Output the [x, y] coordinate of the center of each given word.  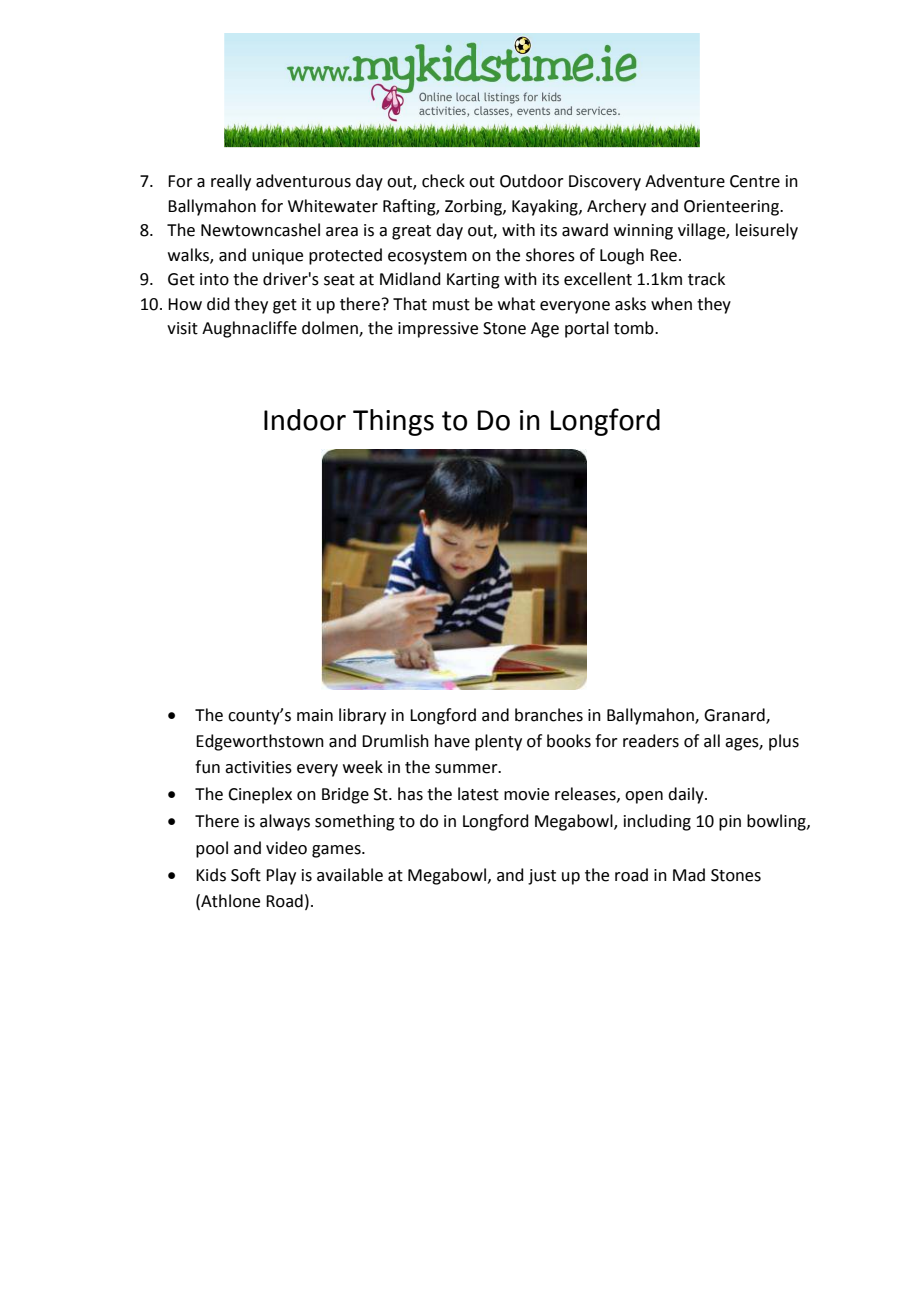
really [231, 182]
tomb [635, 328]
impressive [438, 330]
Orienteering [733, 208]
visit [182, 328]
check [443, 181]
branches [549, 715]
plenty [498, 742]
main [315, 715]
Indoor [305, 420]
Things [393, 422]
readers [651, 741]
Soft [246, 875]
